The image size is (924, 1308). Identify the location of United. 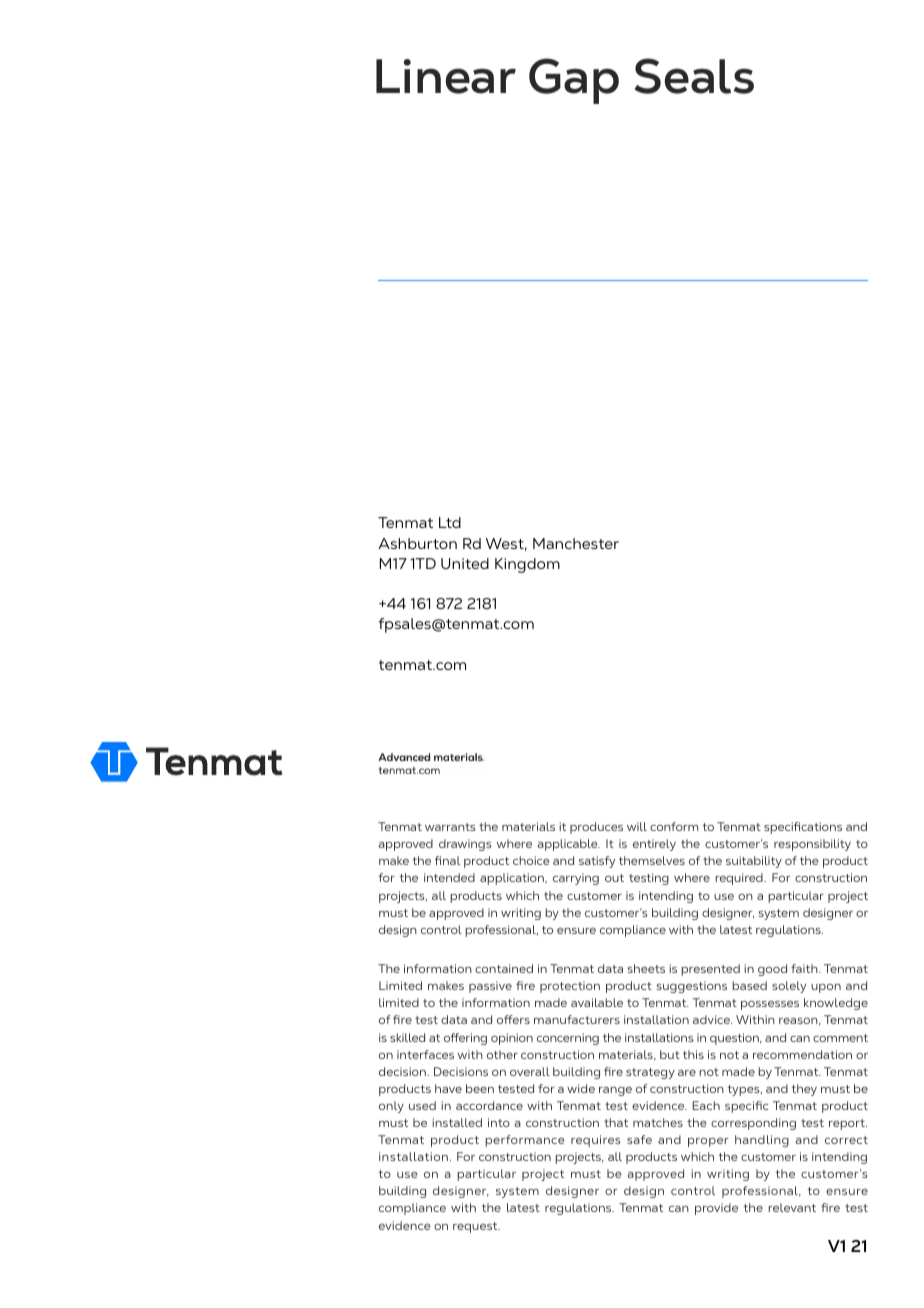
(465, 563).
